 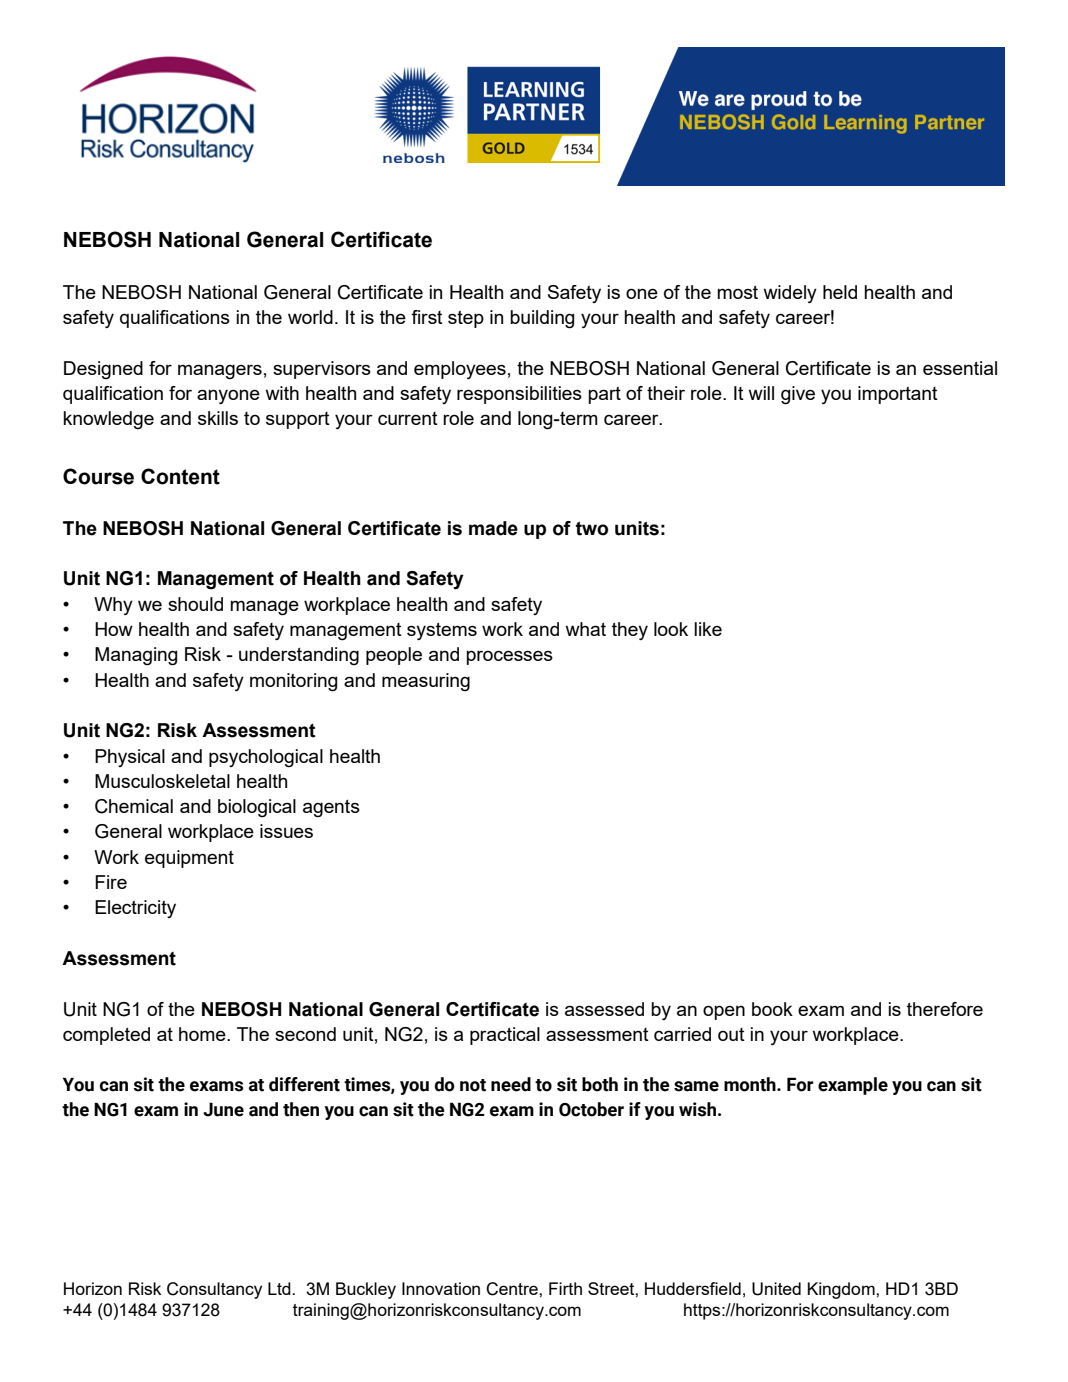 I want to click on agents, so click(x=331, y=809).
